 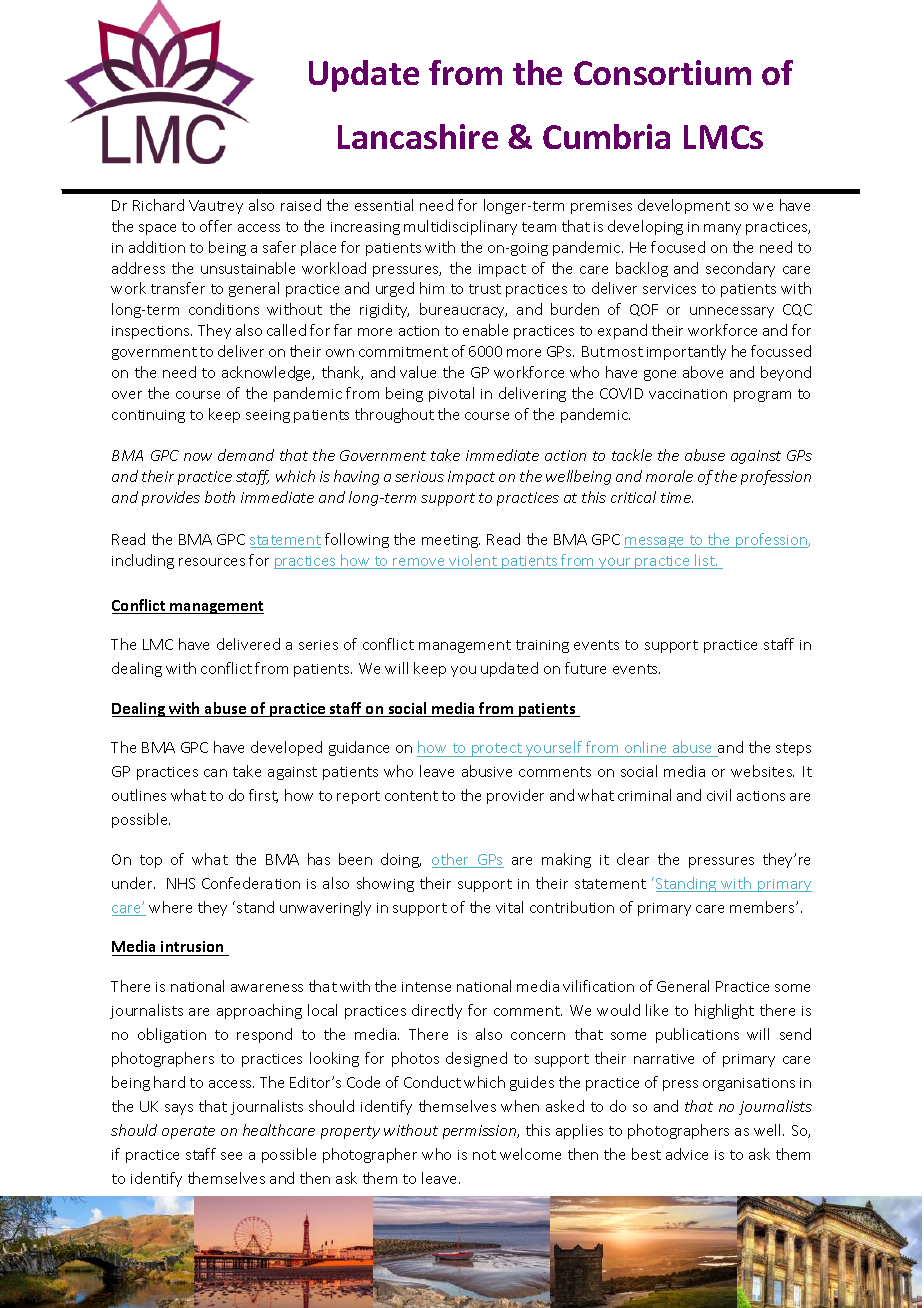 What do you see at coordinates (216, 226) in the screenshot?
I see `offer` at bounding box center [216, 226].
